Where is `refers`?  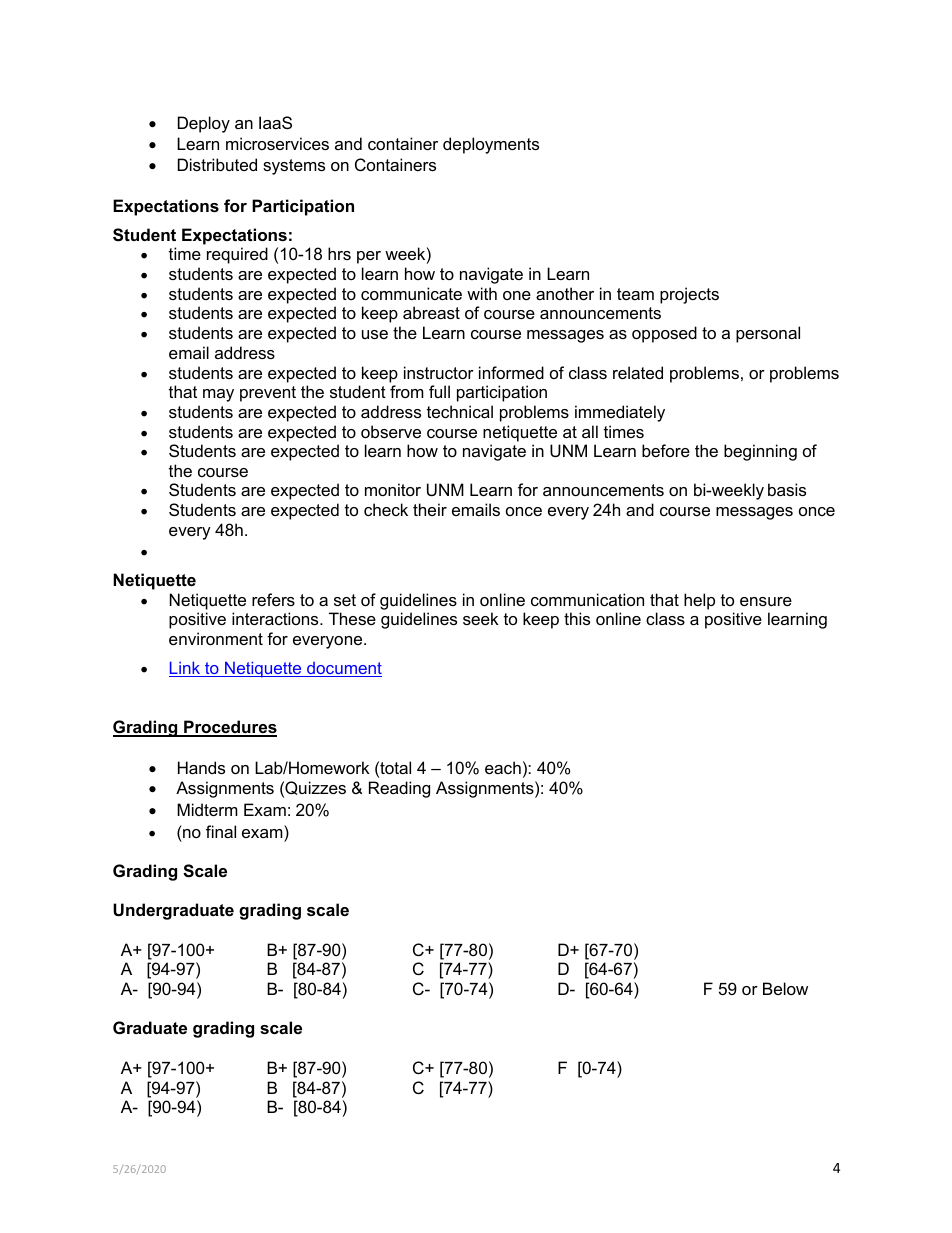 refers is located at coordinates (273, 599).
